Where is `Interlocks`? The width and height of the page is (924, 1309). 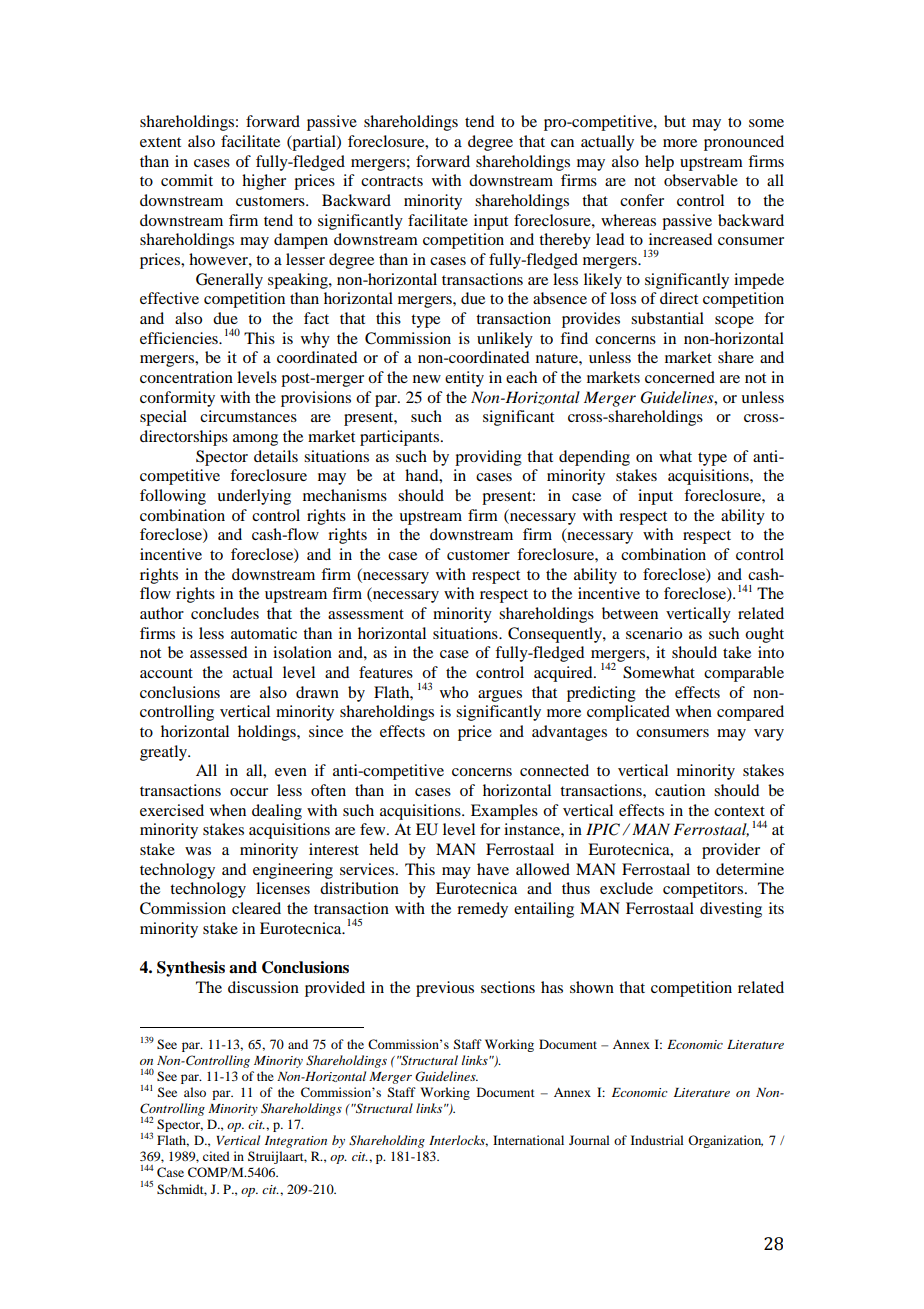 Interlocks is located at coordinates (458, 1141).
